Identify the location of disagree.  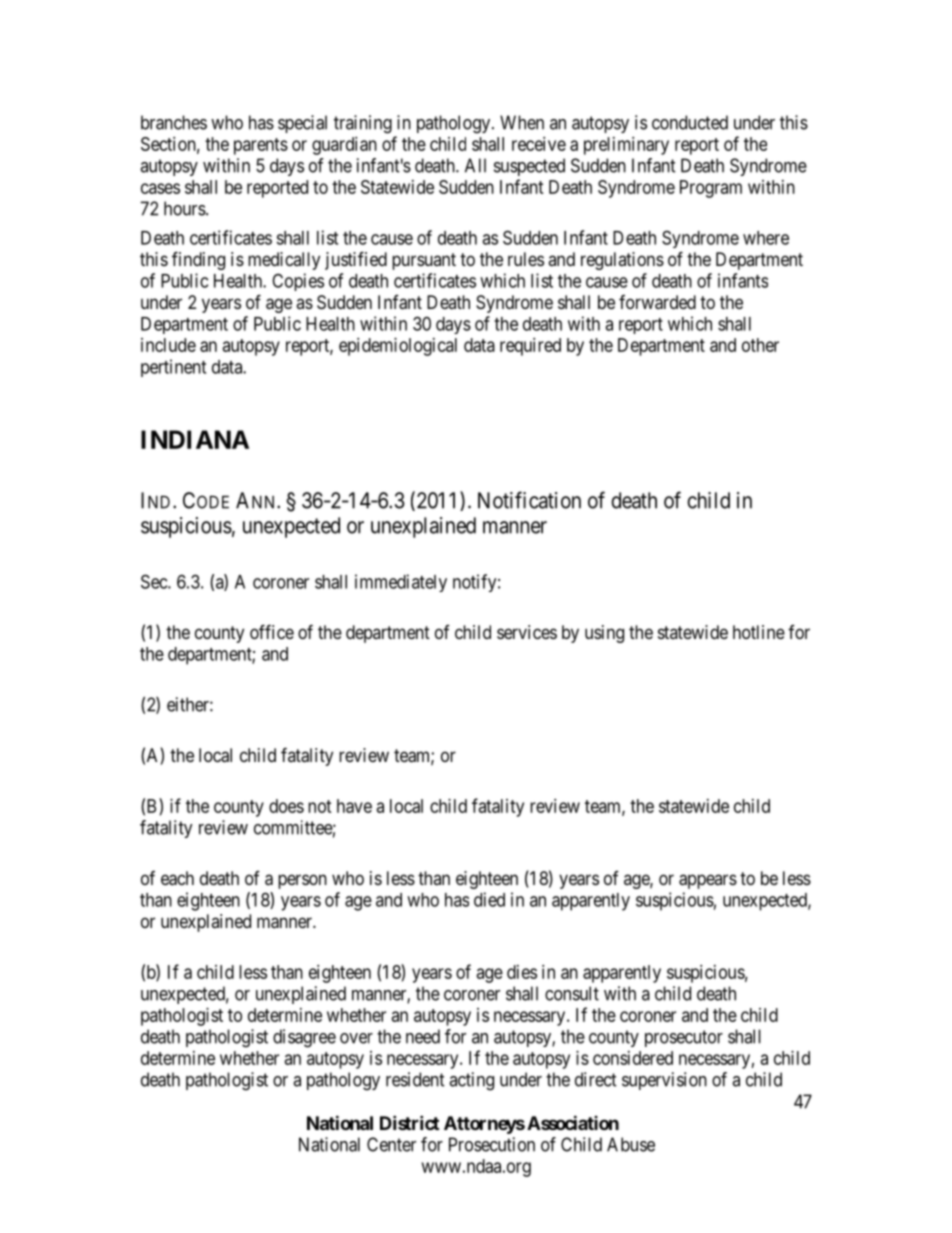
(304, 1038).
